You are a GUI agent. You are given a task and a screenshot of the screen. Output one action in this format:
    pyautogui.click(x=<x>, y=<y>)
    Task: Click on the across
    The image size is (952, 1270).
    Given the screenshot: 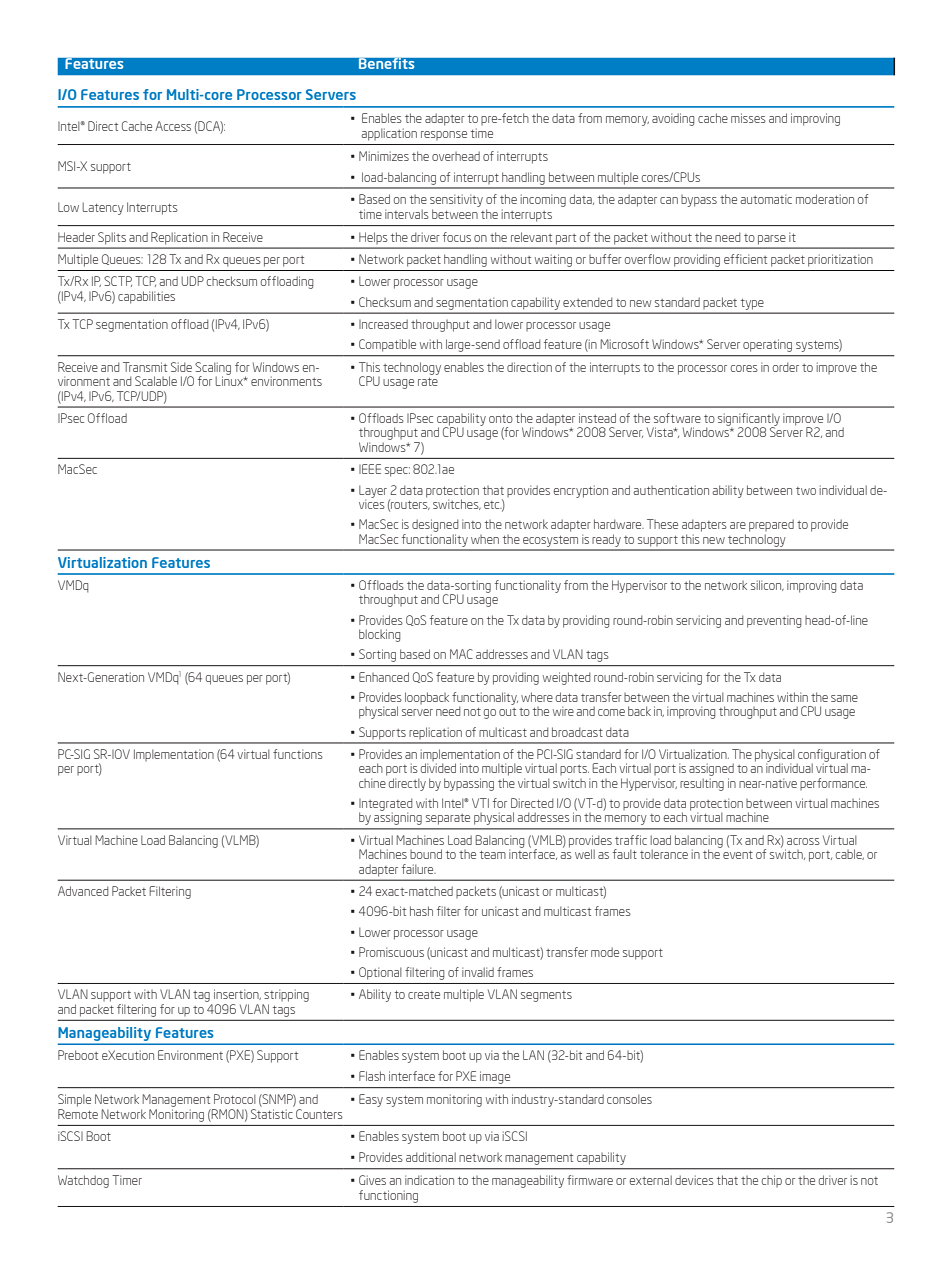 What is the action you would take?
    pyautogui.click(x=803, y=841)
